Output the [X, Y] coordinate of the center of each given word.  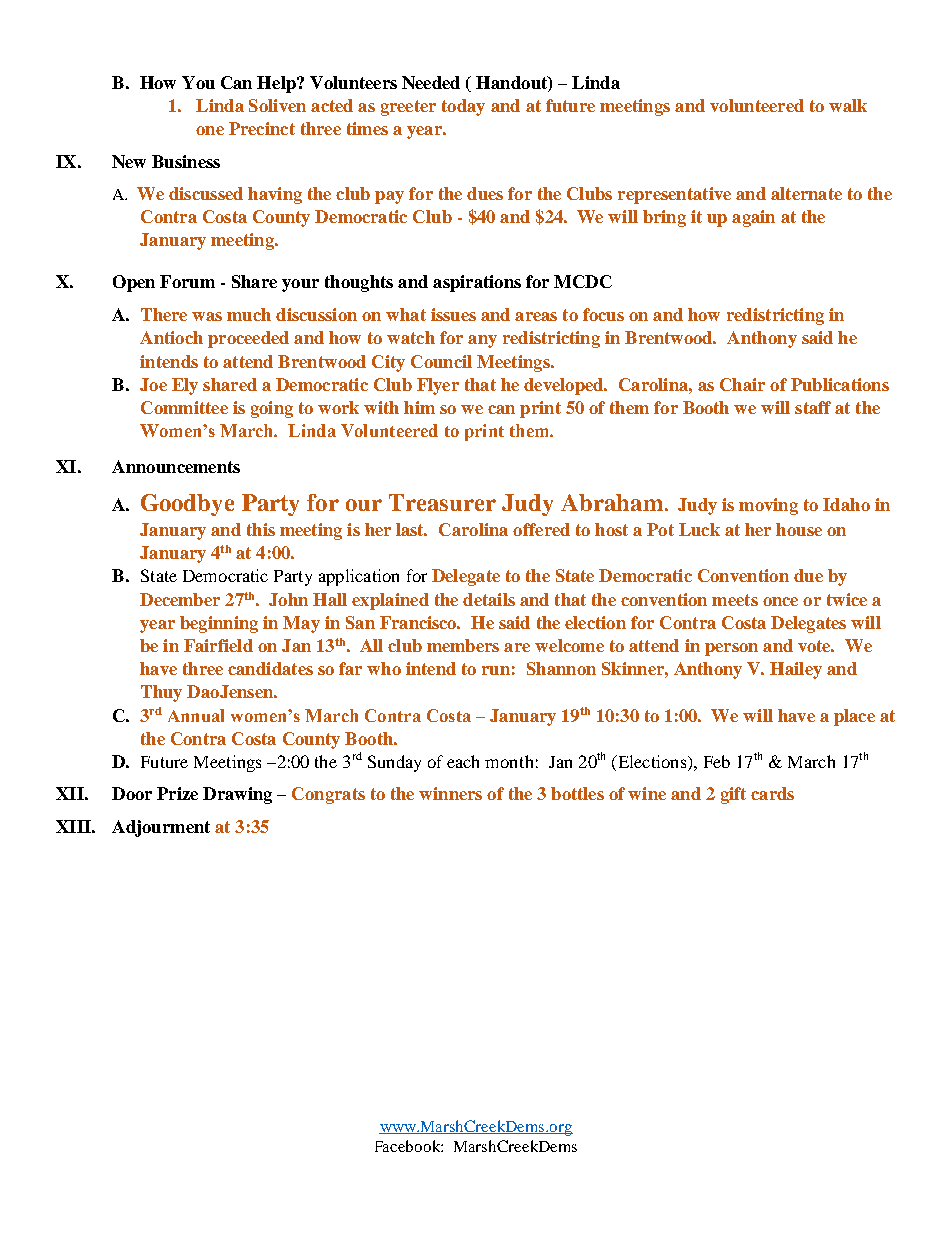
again [753, 218]
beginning [219, 624]
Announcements [176, 466]
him [419, 407]
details [489, 599]
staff [813, 407]
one [210, 130]
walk [848, 105]
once [780, 601]
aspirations [477, 283]
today [463, 107]
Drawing [237, 795]
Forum [187, 281]
